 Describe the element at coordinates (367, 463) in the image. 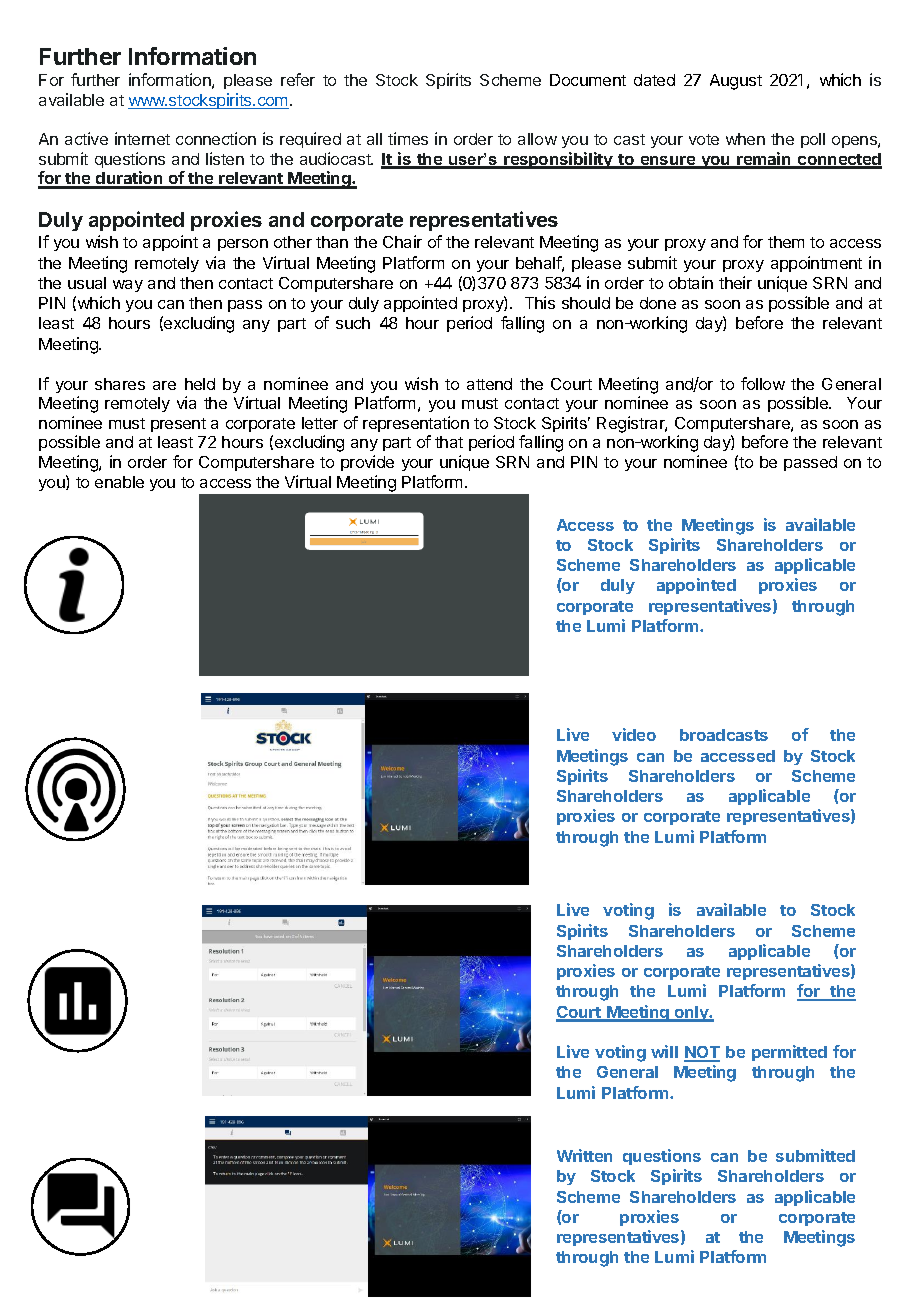

I see `provide` at that location.
